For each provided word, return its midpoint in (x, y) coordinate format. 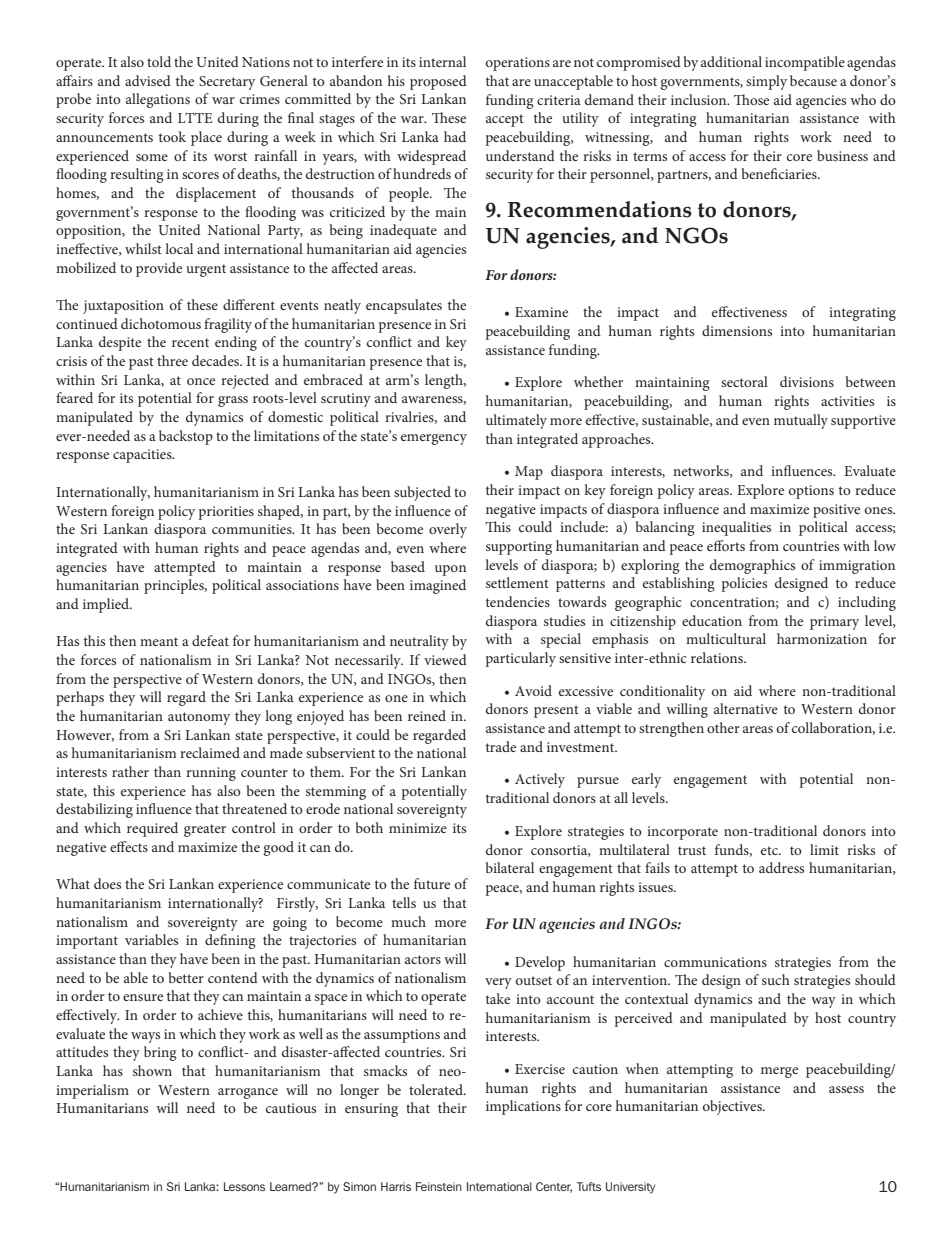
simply (766, 82)
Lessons (244, 1186)
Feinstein (439, 1186)
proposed (438, 82)
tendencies (518, 601)
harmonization (822, 638)
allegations (158, 100)
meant (159, 641)
